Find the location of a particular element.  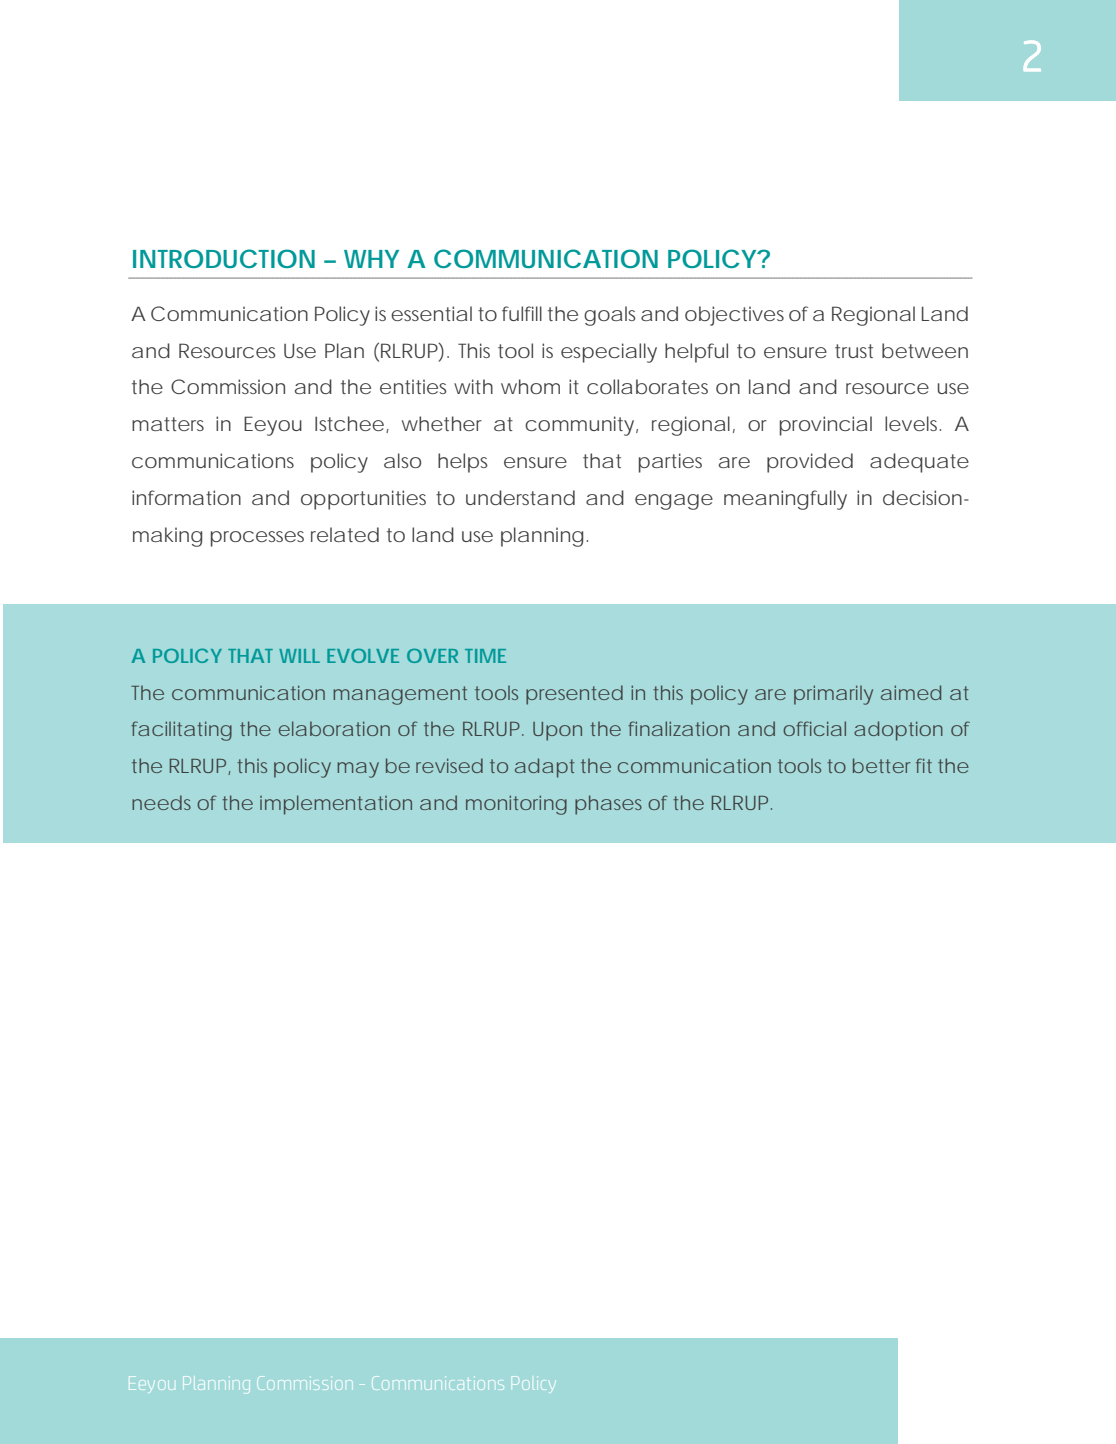

fulfill is located at coordinates (522, 313).
